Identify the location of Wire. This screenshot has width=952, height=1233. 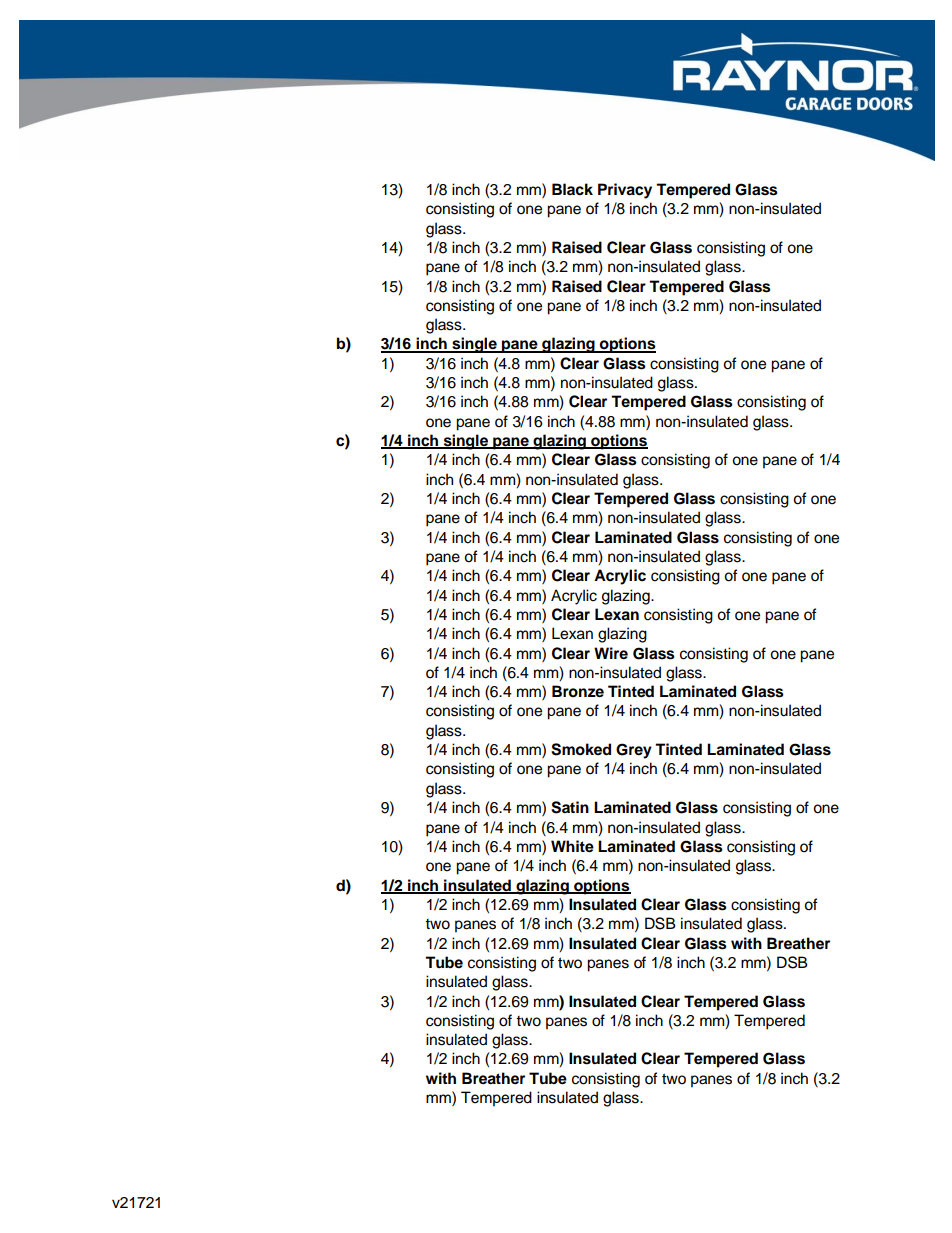
(611, 653).
